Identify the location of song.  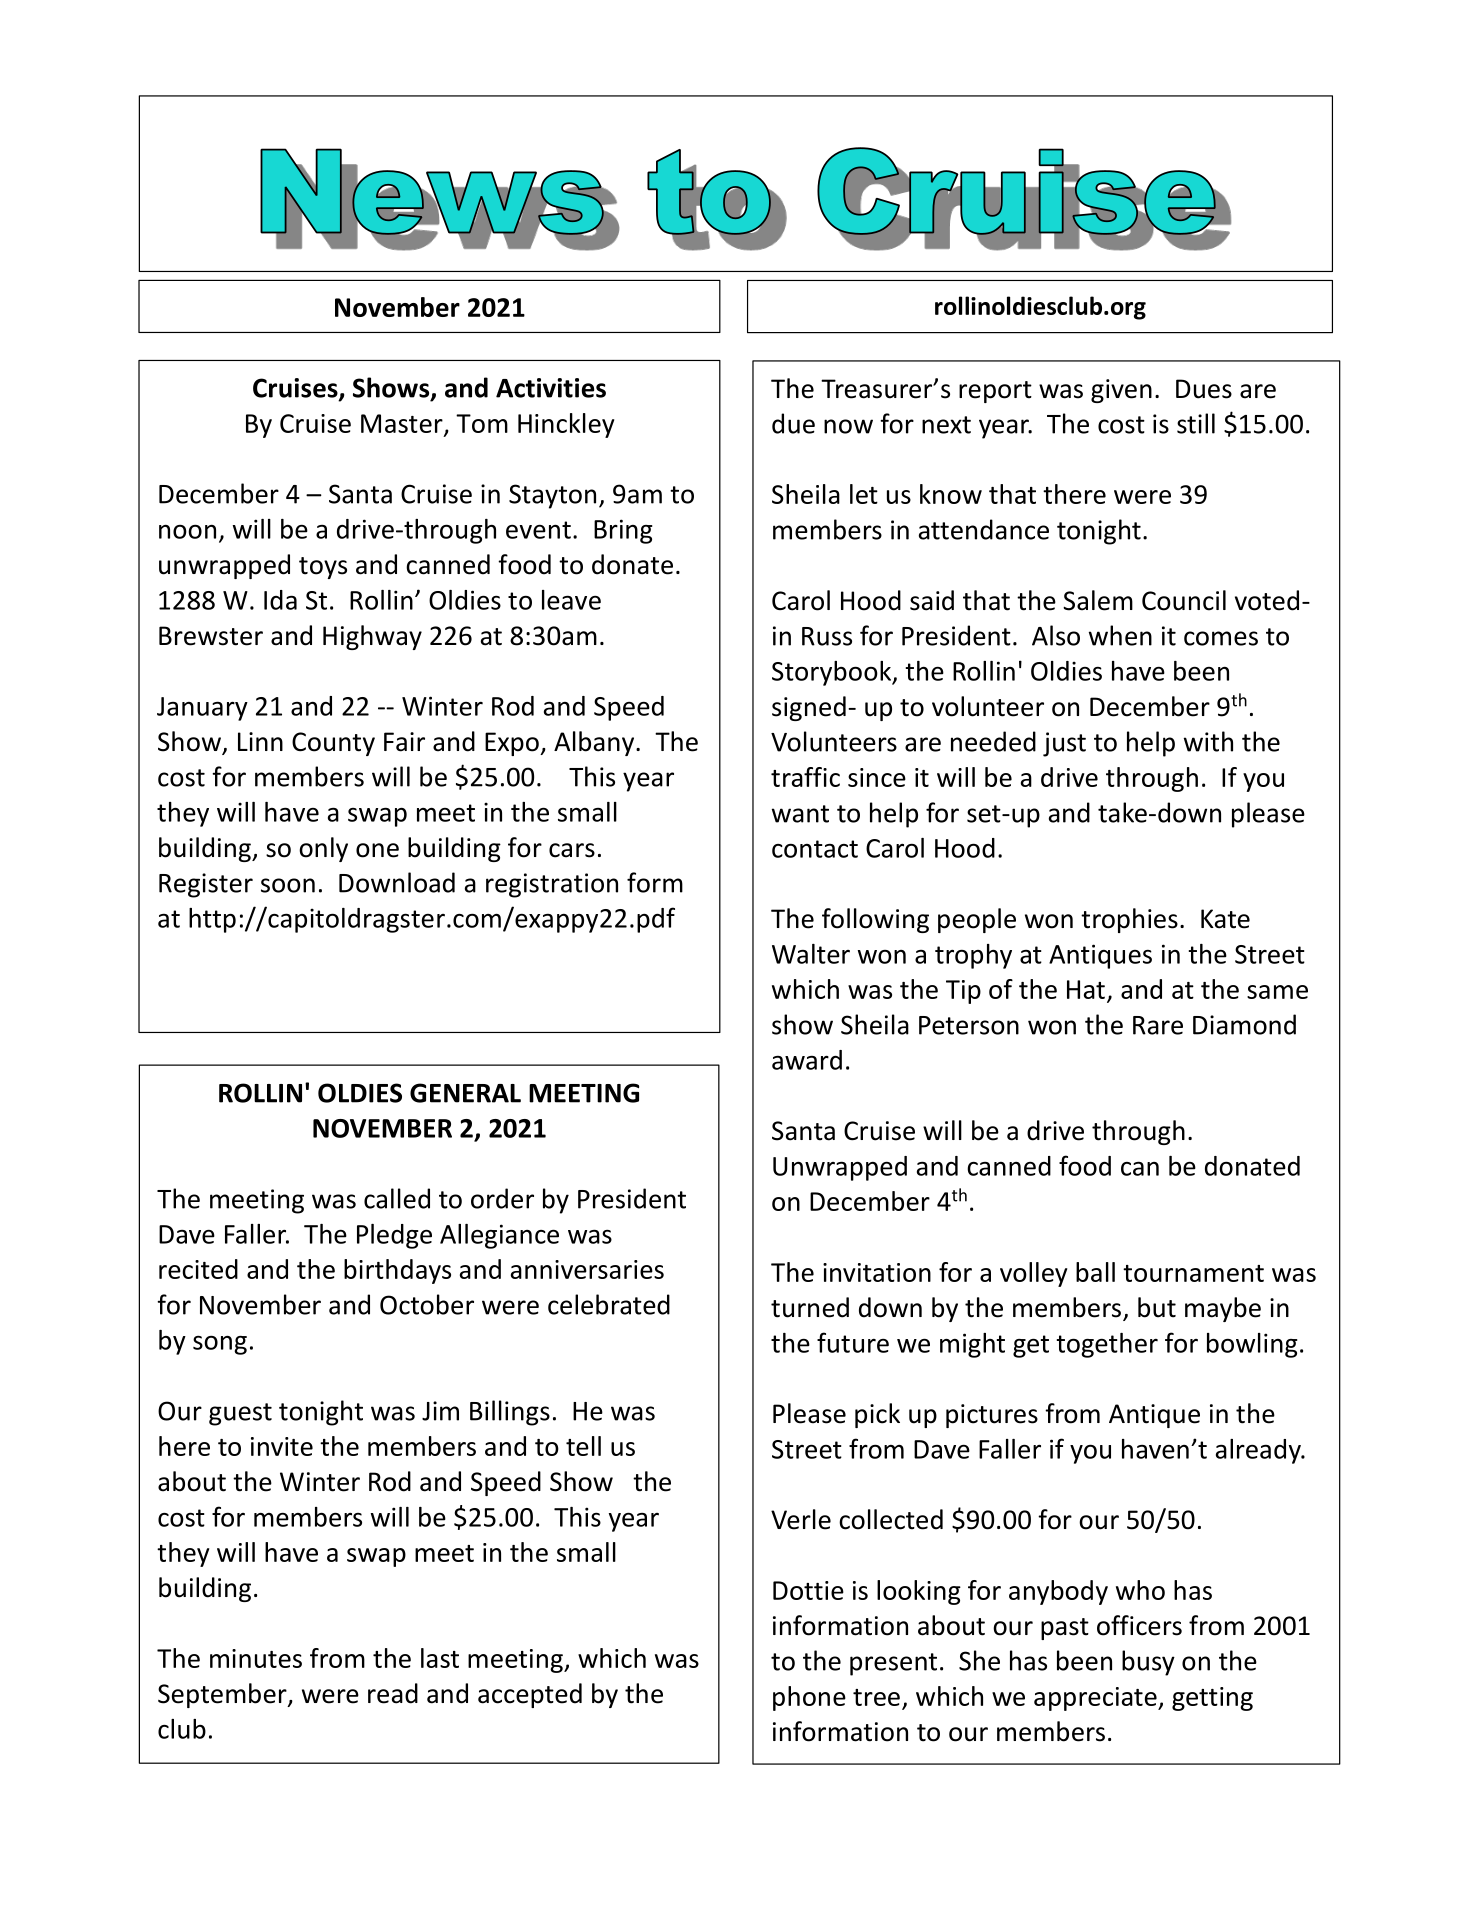
(220, 1345).
